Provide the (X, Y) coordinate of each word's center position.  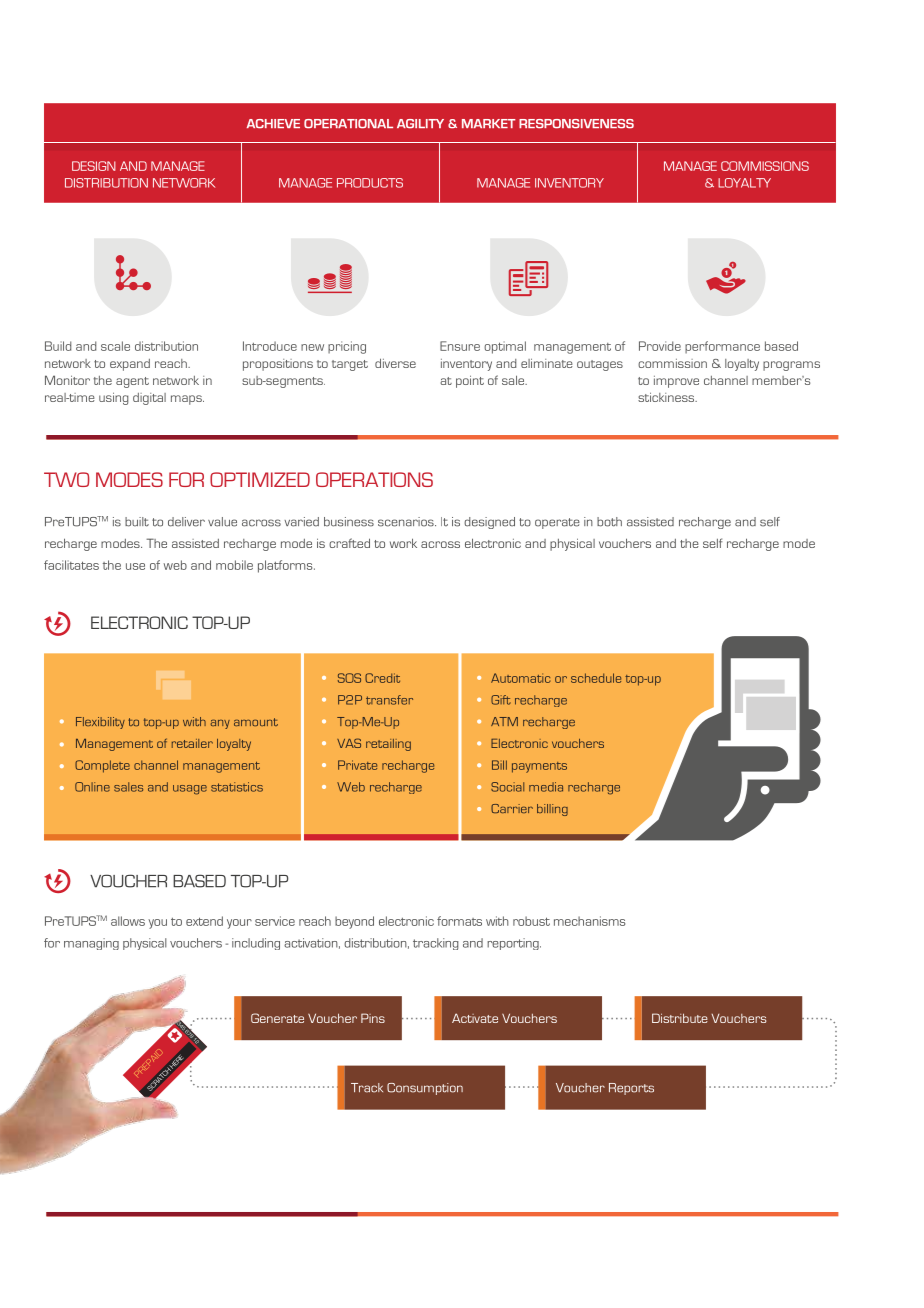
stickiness (667, 397)
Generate (277, 1018)
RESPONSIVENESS (576, 124)
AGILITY (420, 124)
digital (149, 399)
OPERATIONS (374, 479)
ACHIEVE (273, 124)
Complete (102, 766)
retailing (388, 745)
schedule (596, 678)
